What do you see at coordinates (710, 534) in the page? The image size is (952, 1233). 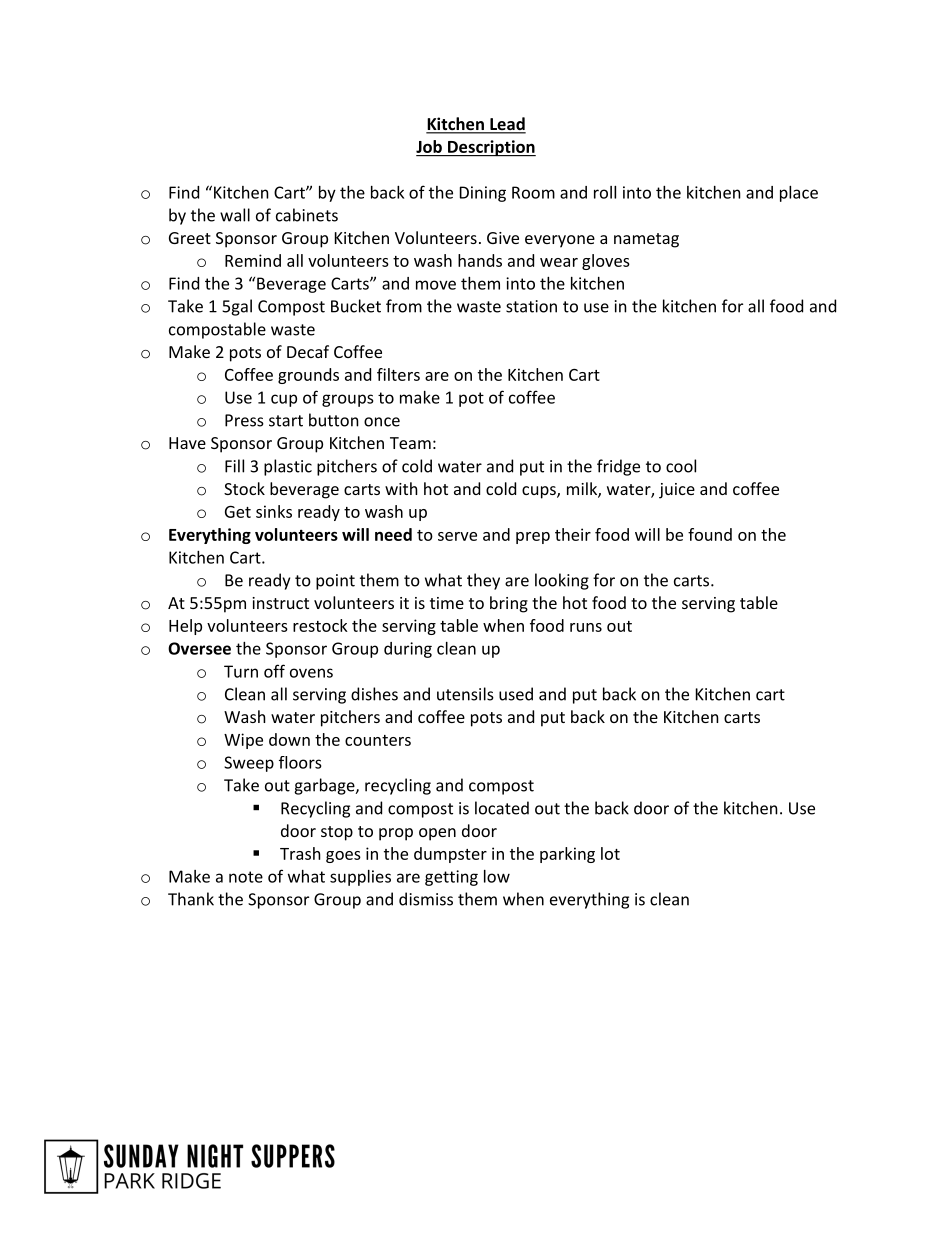 I see `found` at bounding box center [710, 534].
